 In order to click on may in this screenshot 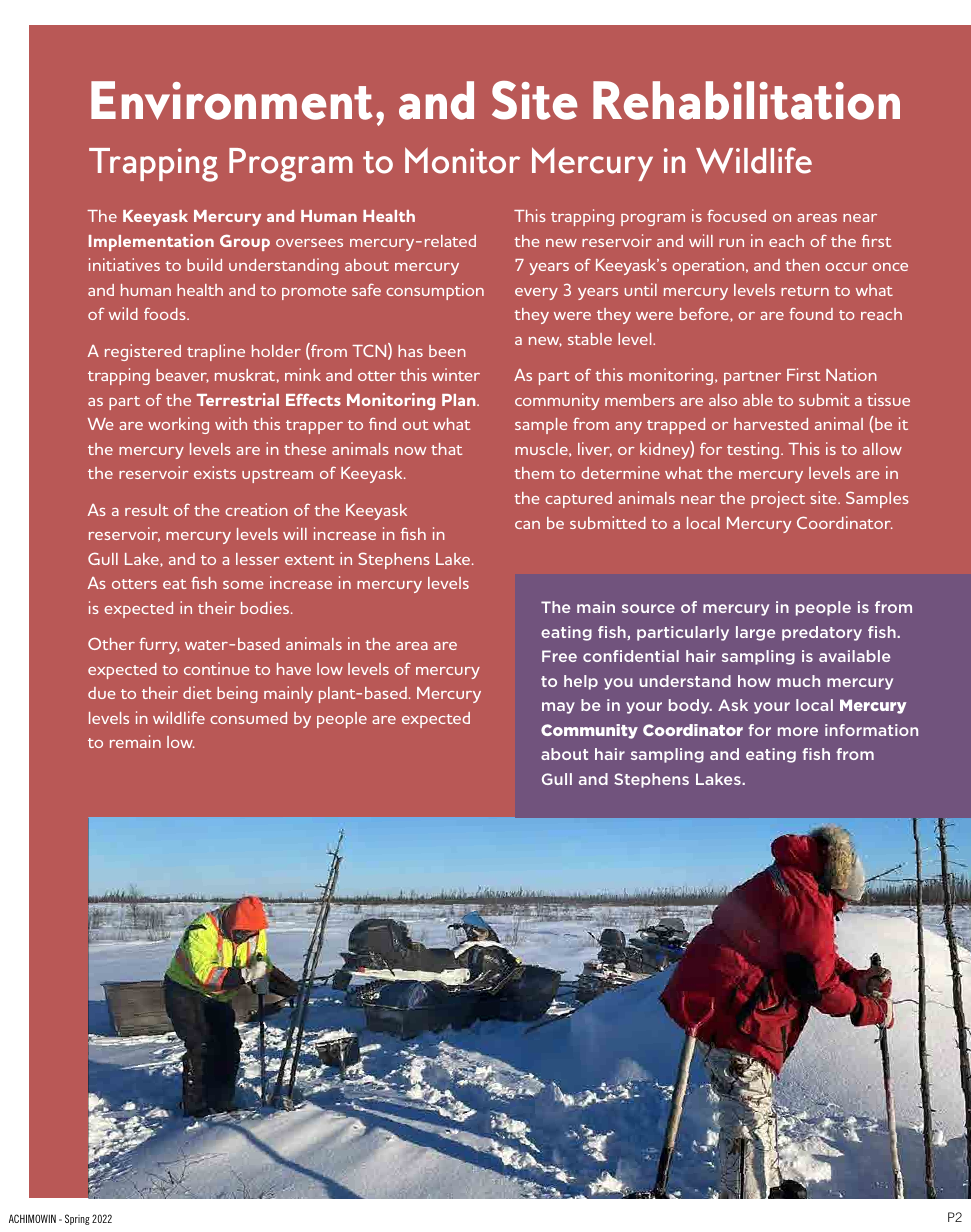, I will do `click(558, 708)`.
